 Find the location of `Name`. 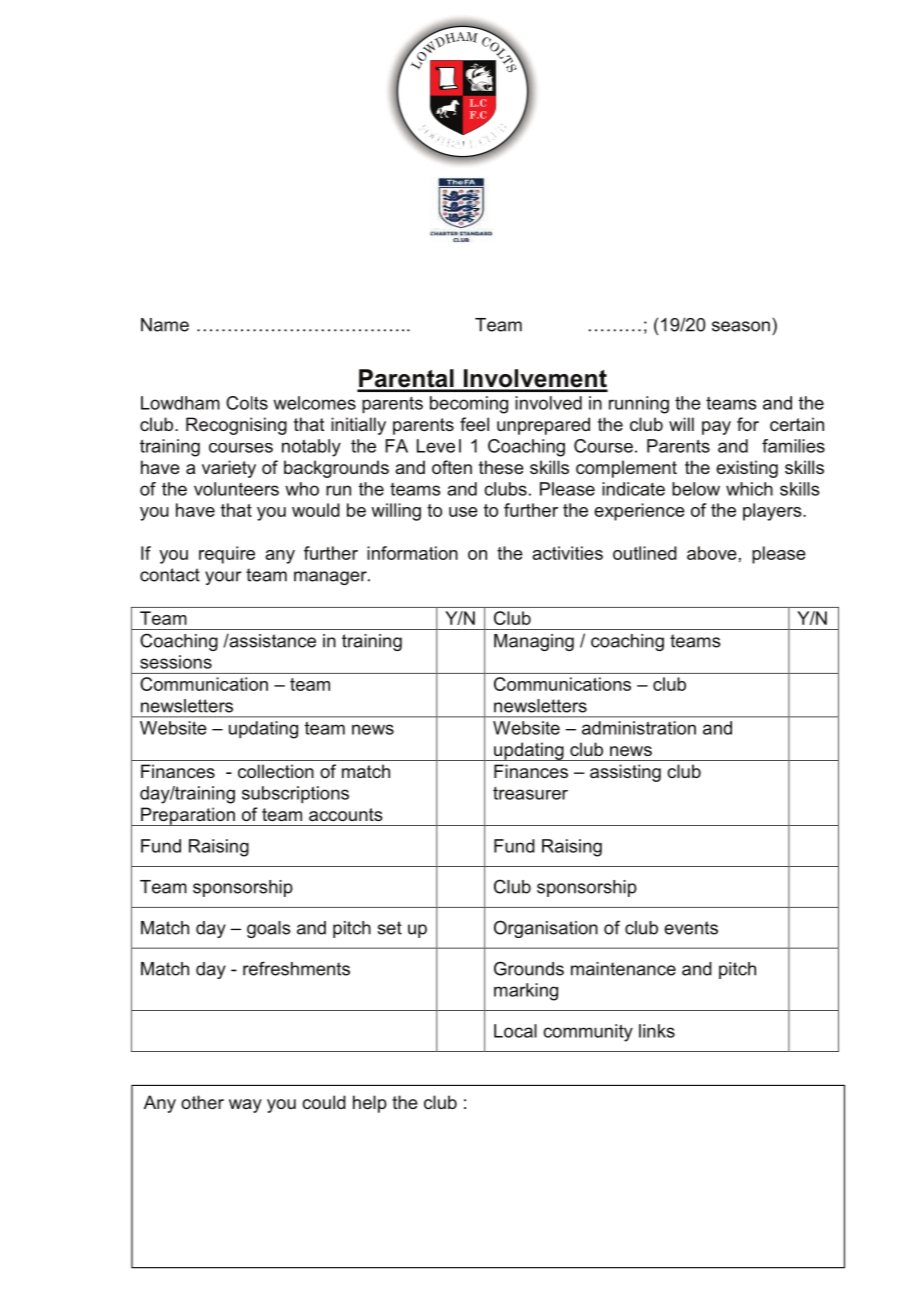

Name is located at coordinates (165, 325).
